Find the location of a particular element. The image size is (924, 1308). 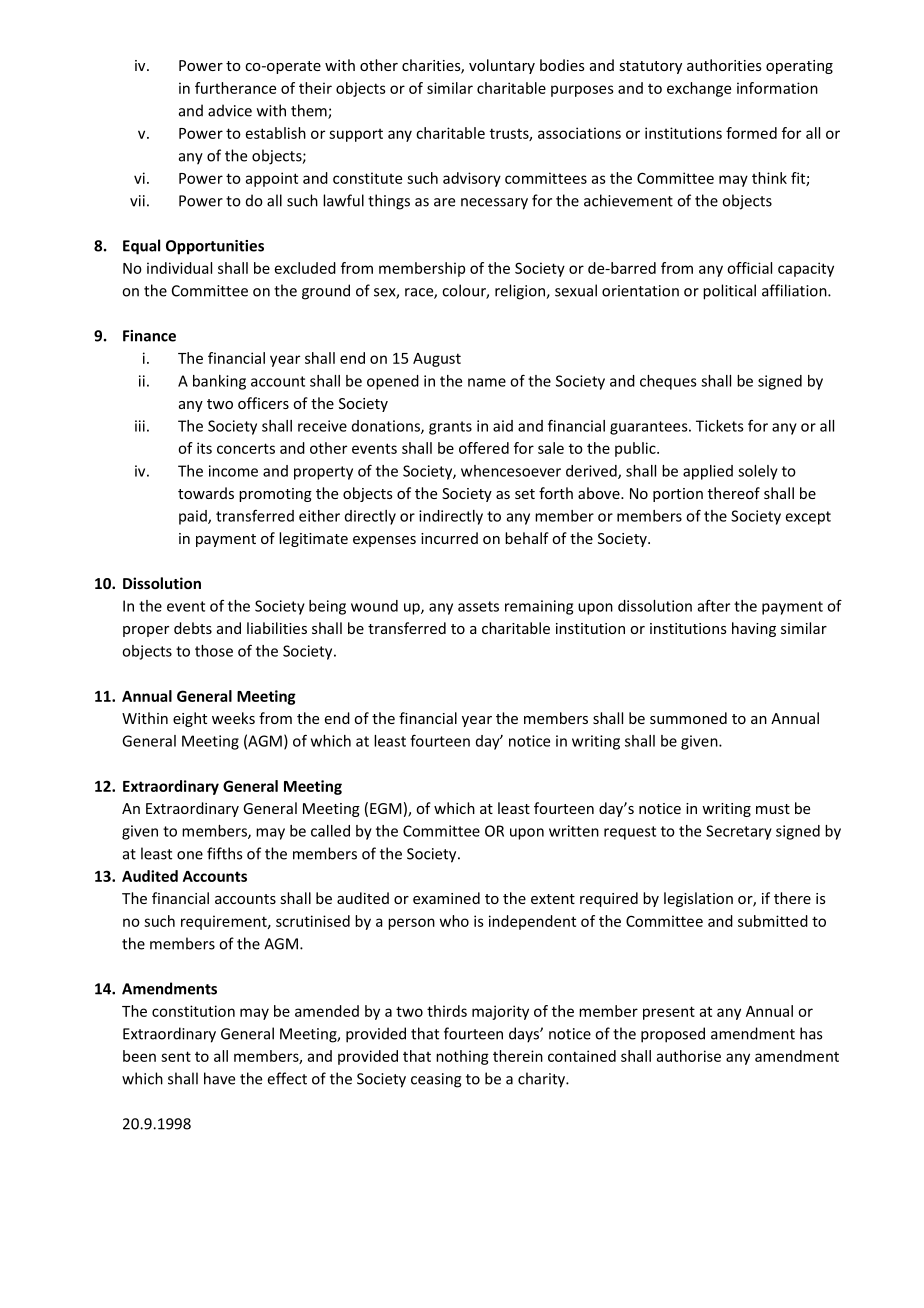

have is located at coordinates (219, 1078).
